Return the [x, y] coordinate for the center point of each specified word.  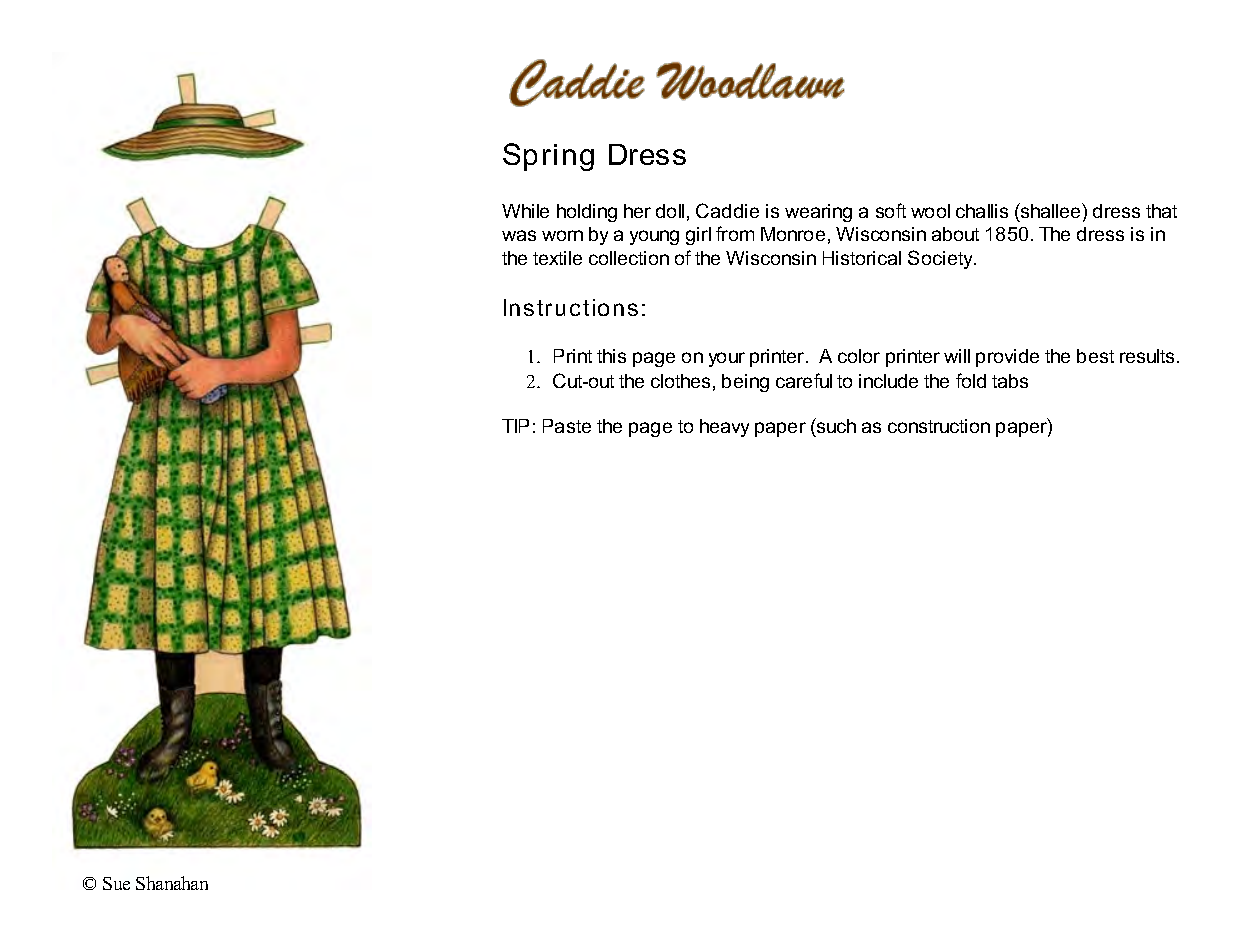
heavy [724, 428]
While [525, 211]
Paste [567, 426]
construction [939, 426]
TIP [515, 426]
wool [930, 211]
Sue [116, 883]
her [637, 211]
